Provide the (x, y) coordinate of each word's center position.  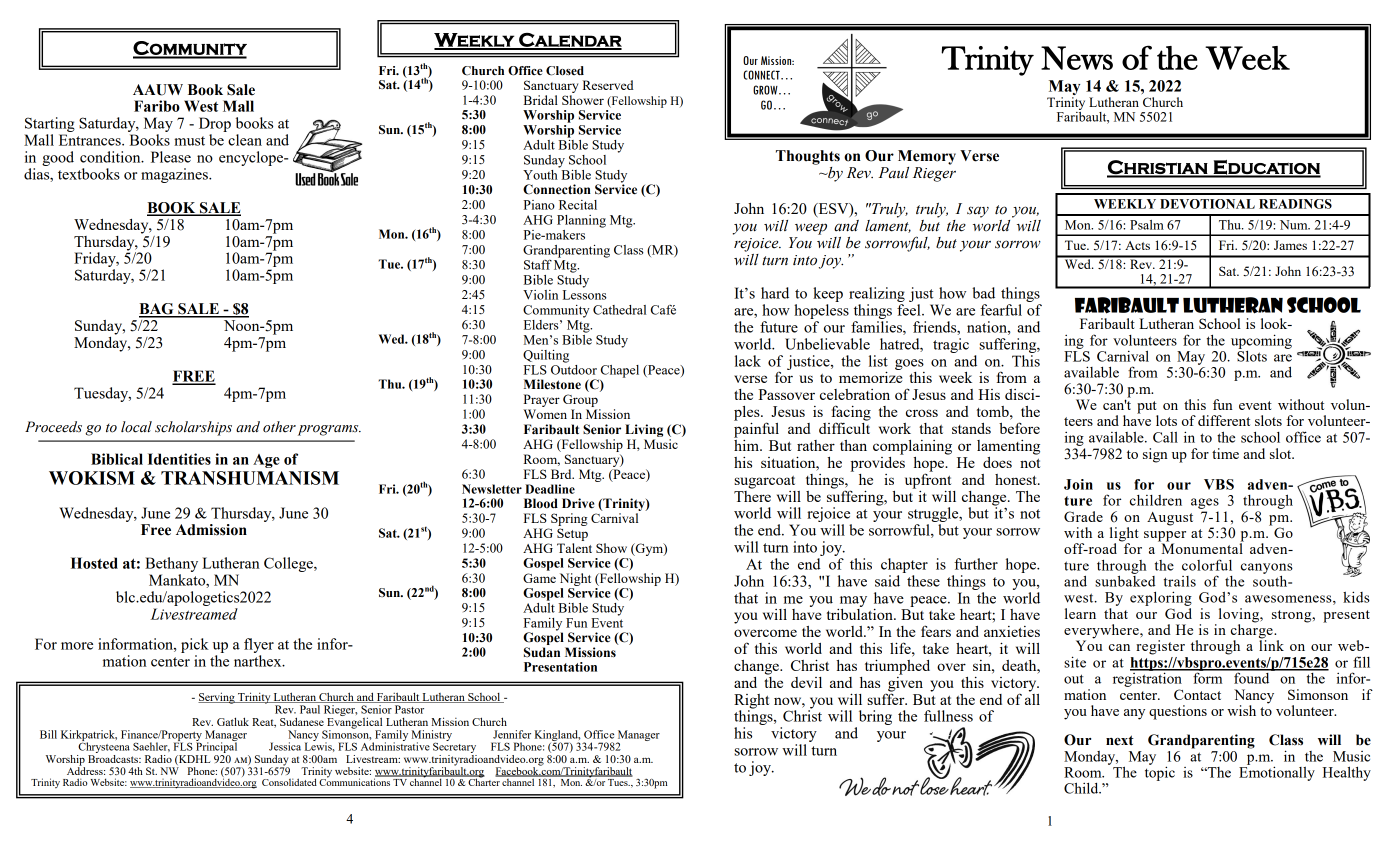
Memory (927, 157)
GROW (766, 90)
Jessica (285, 746)
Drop (215, 126)
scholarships (193, 428)
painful (756, 429)
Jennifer (512, 734)
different (1224, 420)
